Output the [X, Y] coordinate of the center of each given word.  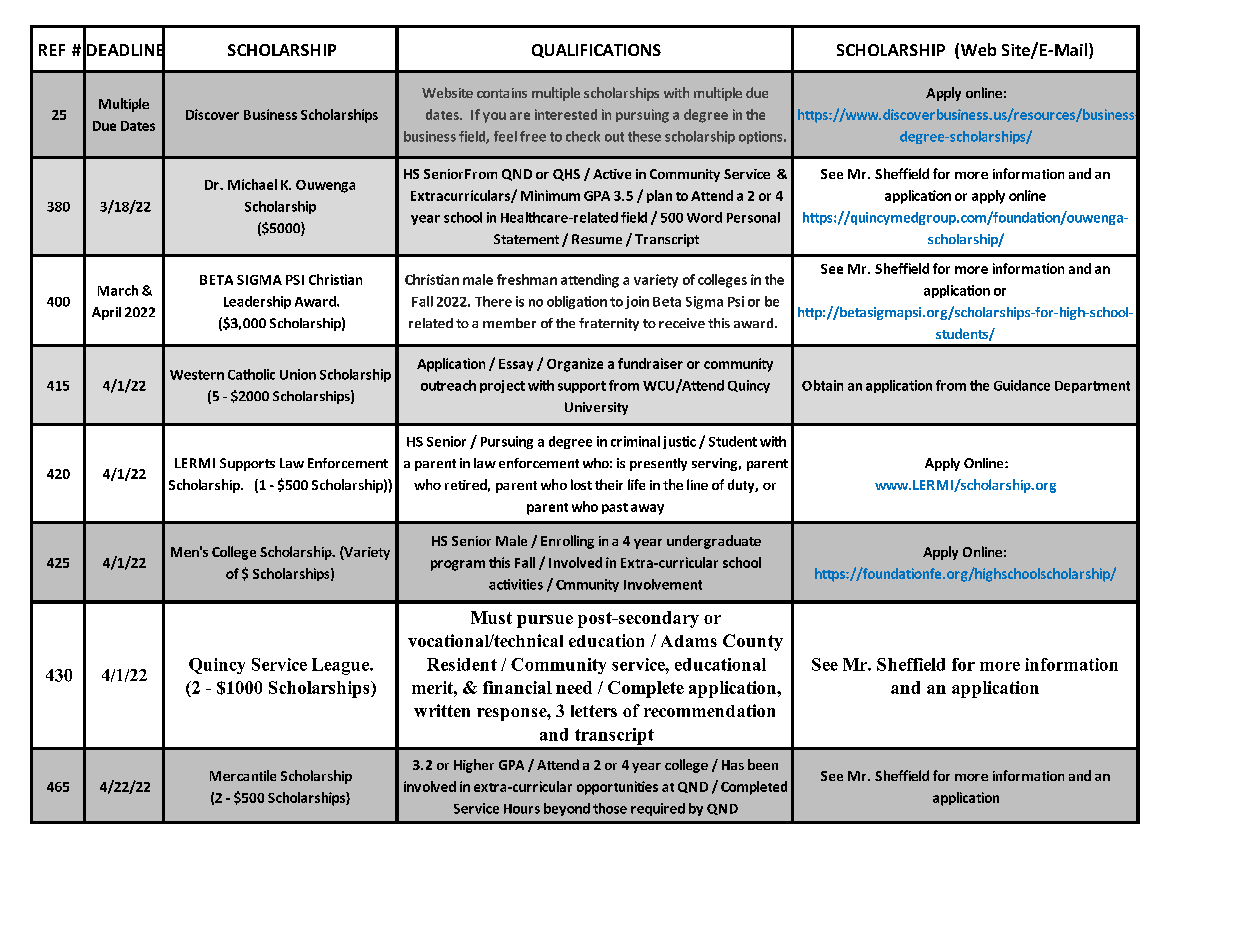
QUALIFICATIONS [596, 51]
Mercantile [243, 775]
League [341, 666]
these [644, 136]
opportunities [617, 788]
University [596, 408]
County [753, 642]
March [118, 290]
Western [197, 375]
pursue [545, 621]
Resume [597, 239]
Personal [753, 217]
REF [52, 50]
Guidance [1022, 385]
